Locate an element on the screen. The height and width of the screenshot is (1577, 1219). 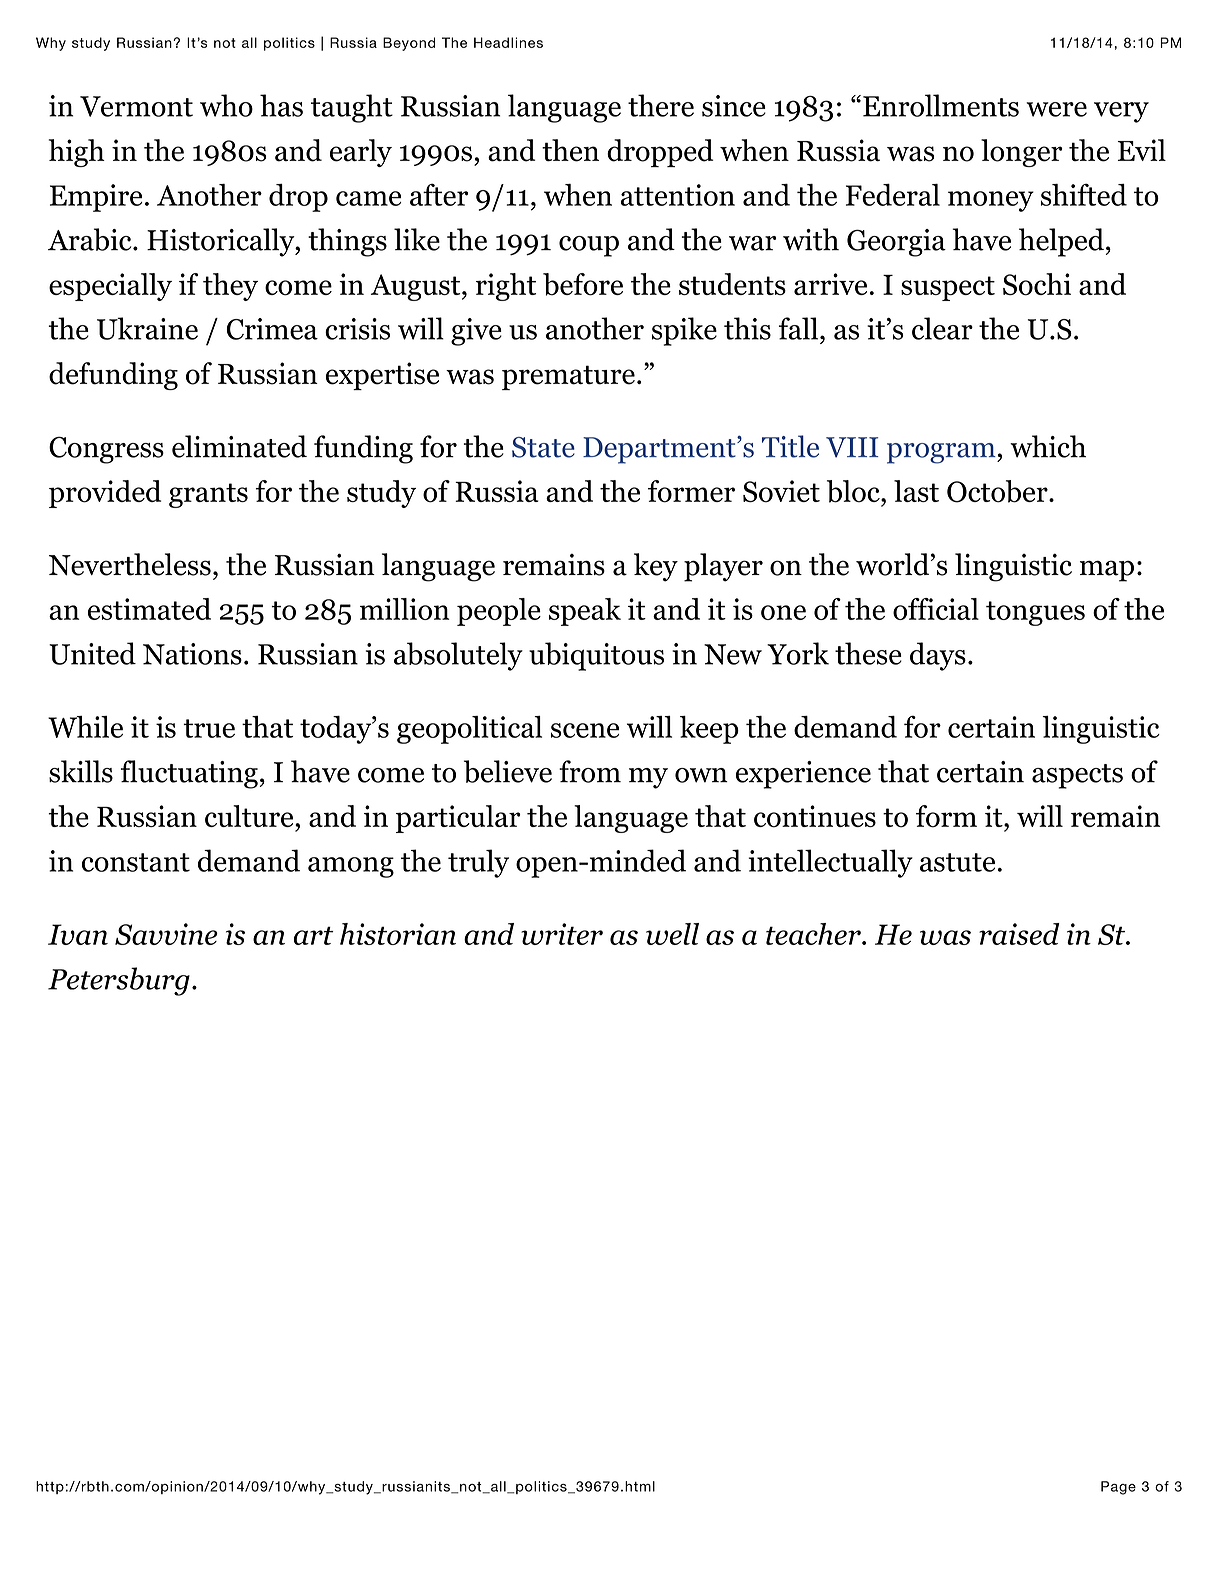
key is located at coordinates (656, 567).
